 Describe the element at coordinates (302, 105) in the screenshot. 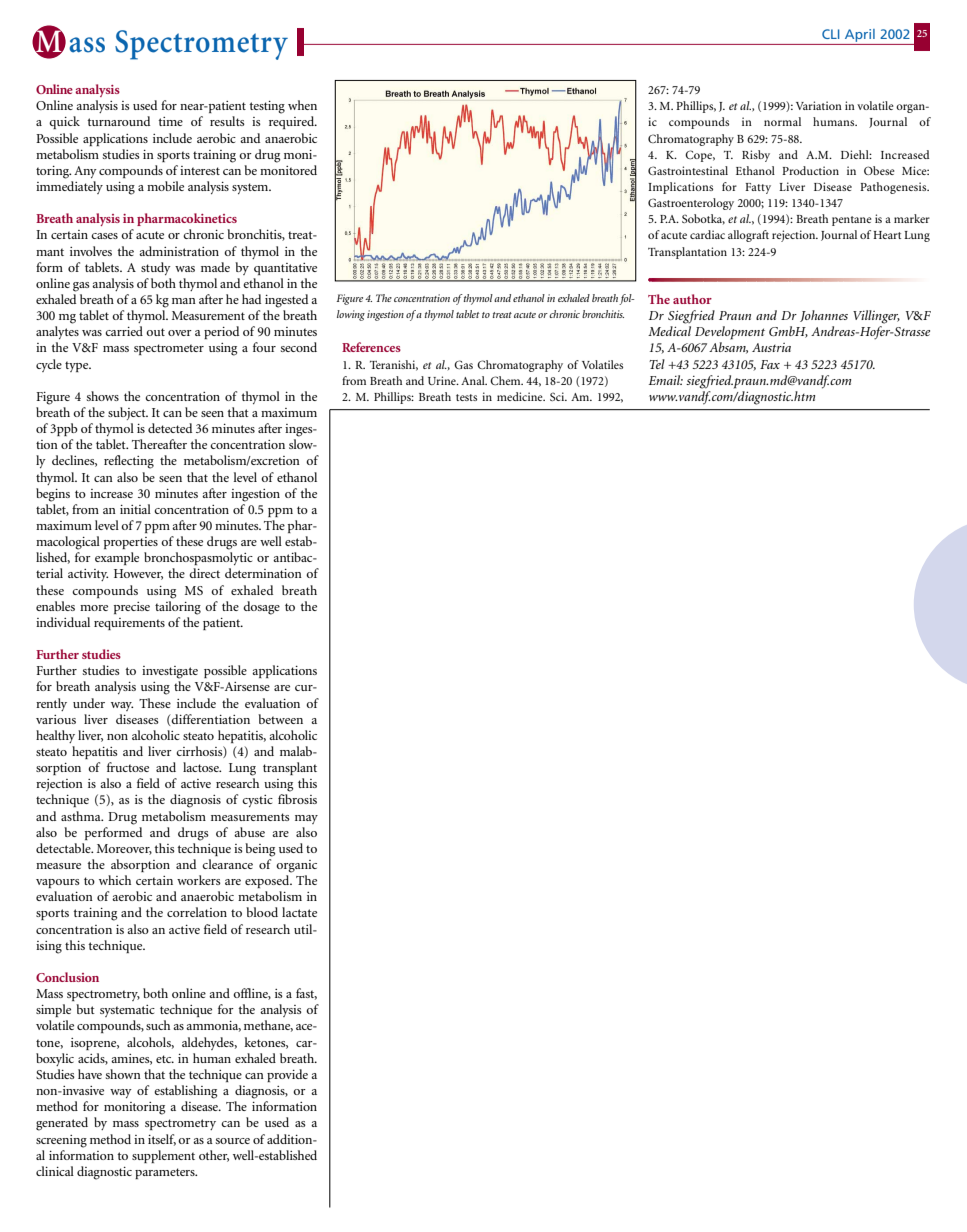

I see `when` at that location.
